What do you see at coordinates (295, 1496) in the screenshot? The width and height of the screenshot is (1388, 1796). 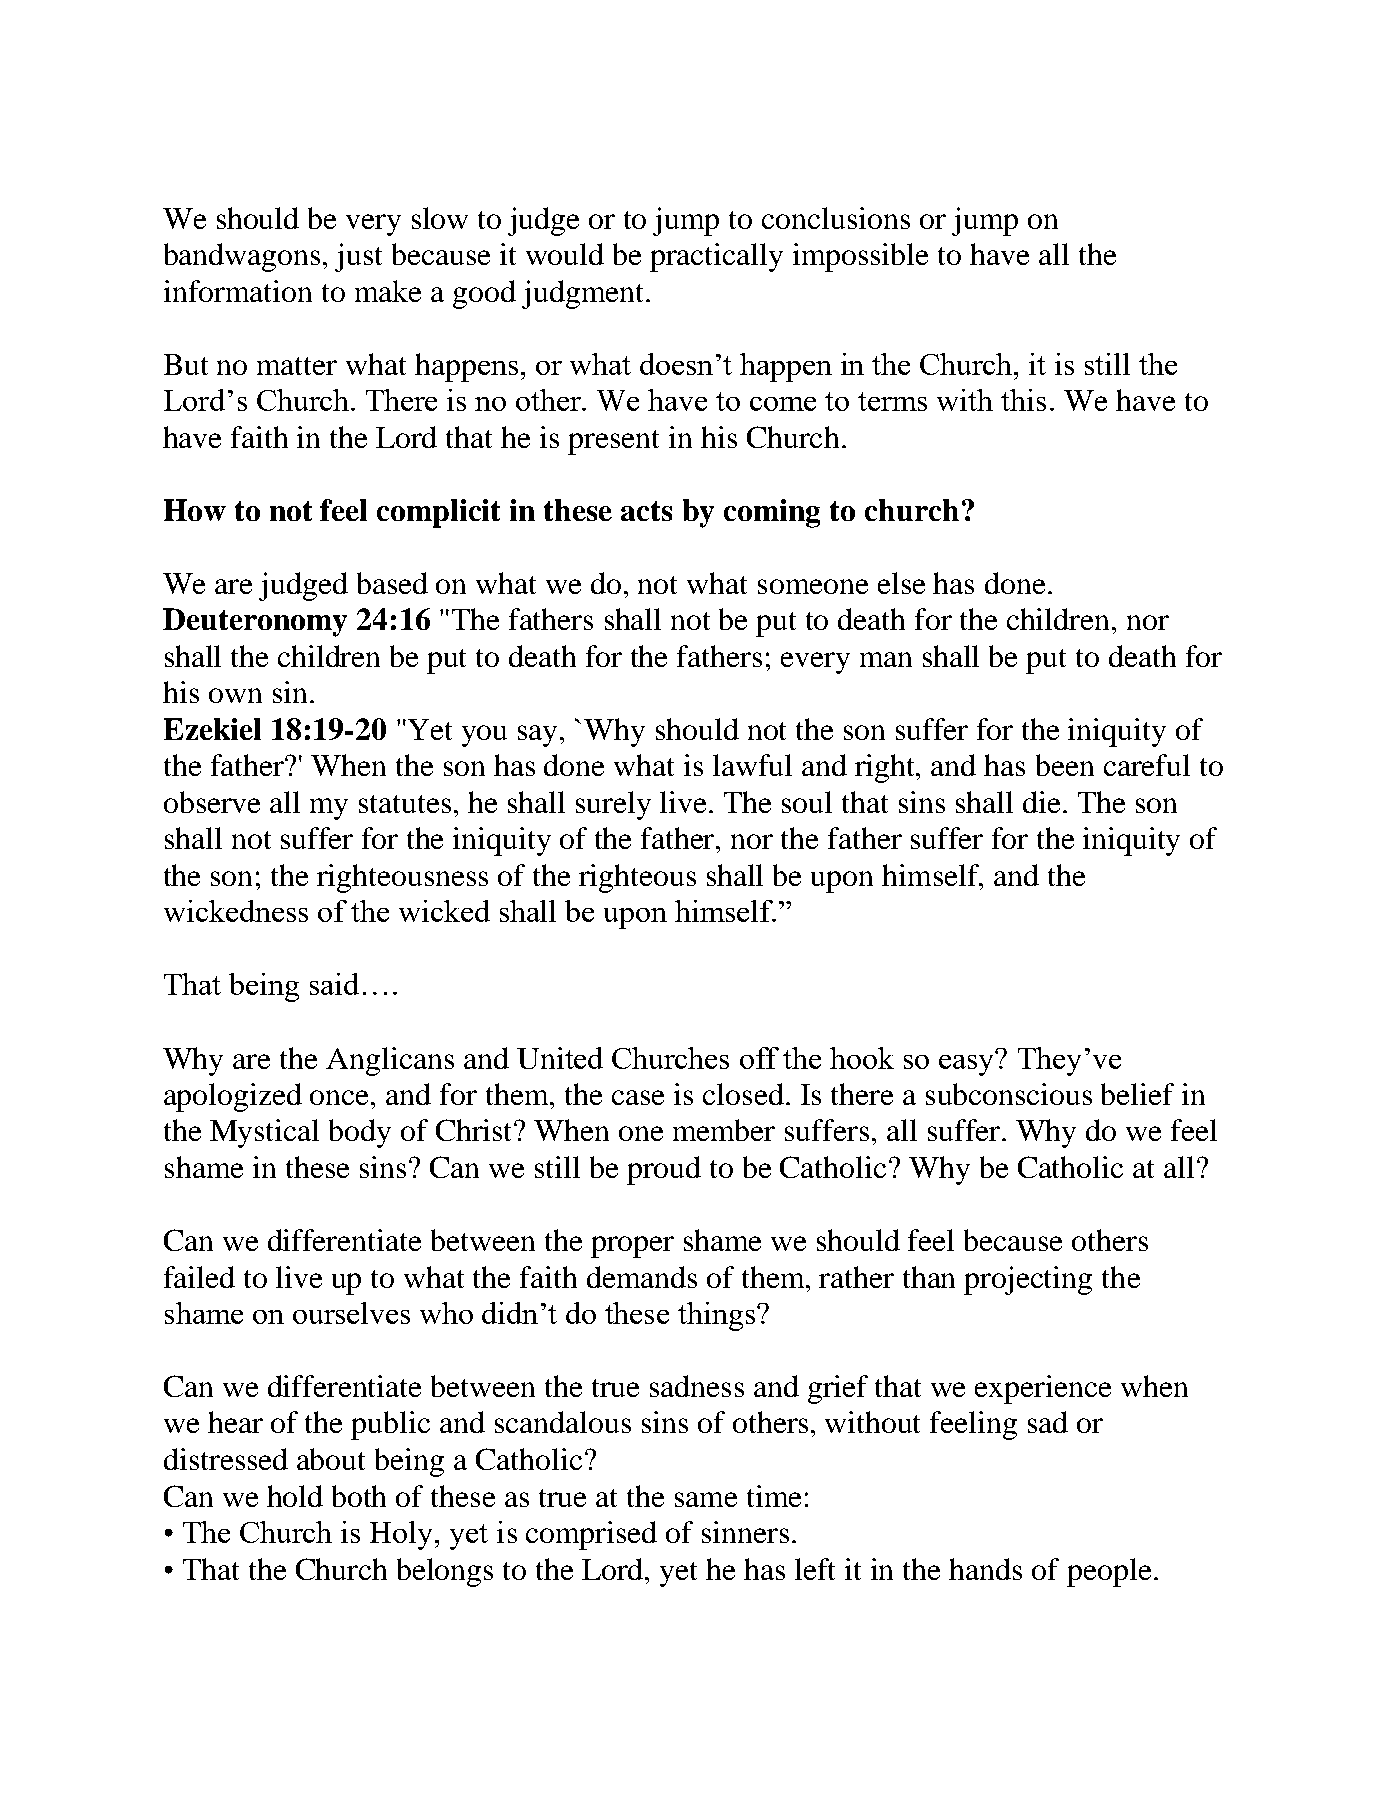 I see `hold` at bounding box center [295, 1496].
